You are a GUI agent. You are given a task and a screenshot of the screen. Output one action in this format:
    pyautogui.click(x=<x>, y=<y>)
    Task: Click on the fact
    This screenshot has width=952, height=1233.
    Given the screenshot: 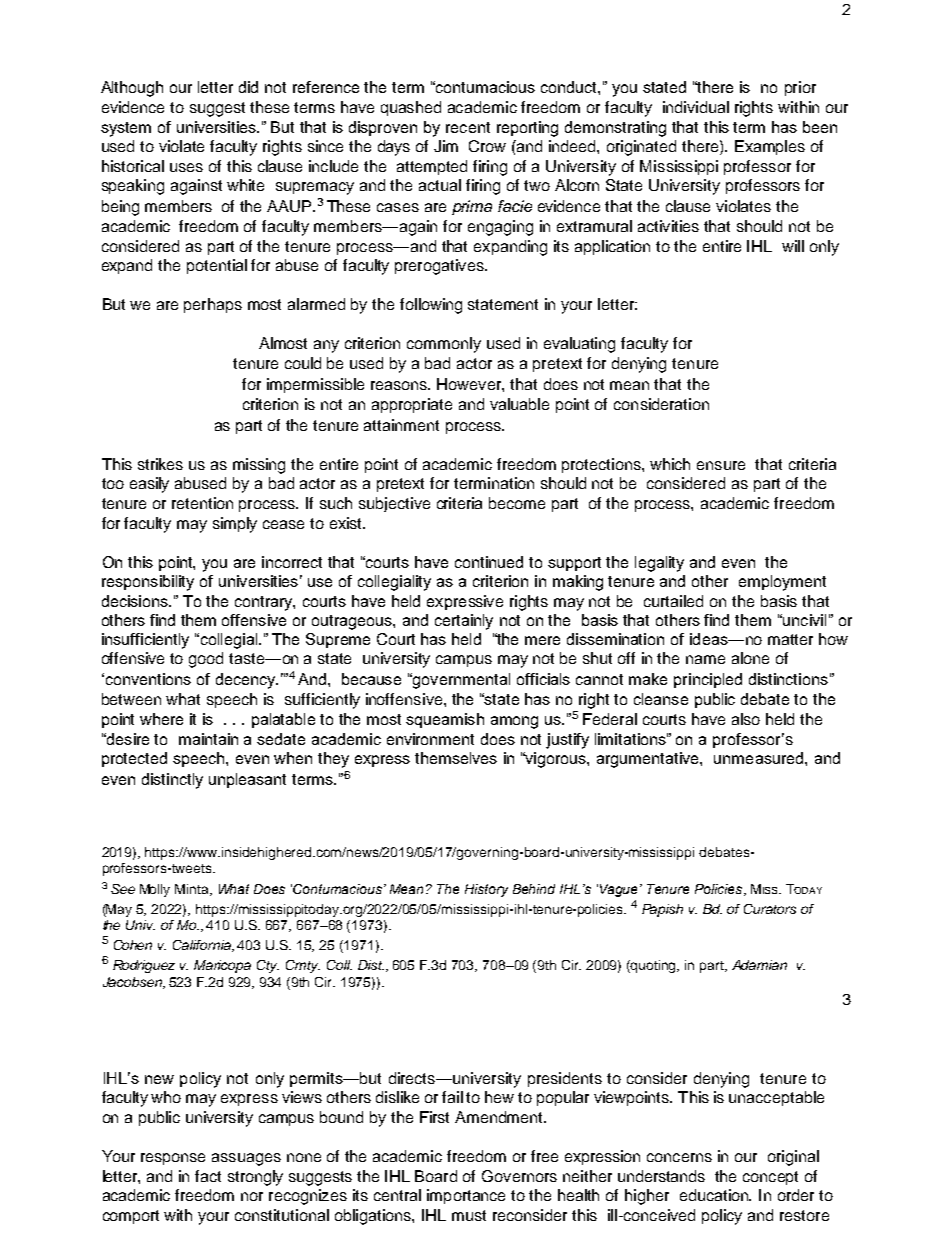 What is the action you would take?
    pyautogui.click(x=208, y=1176)
